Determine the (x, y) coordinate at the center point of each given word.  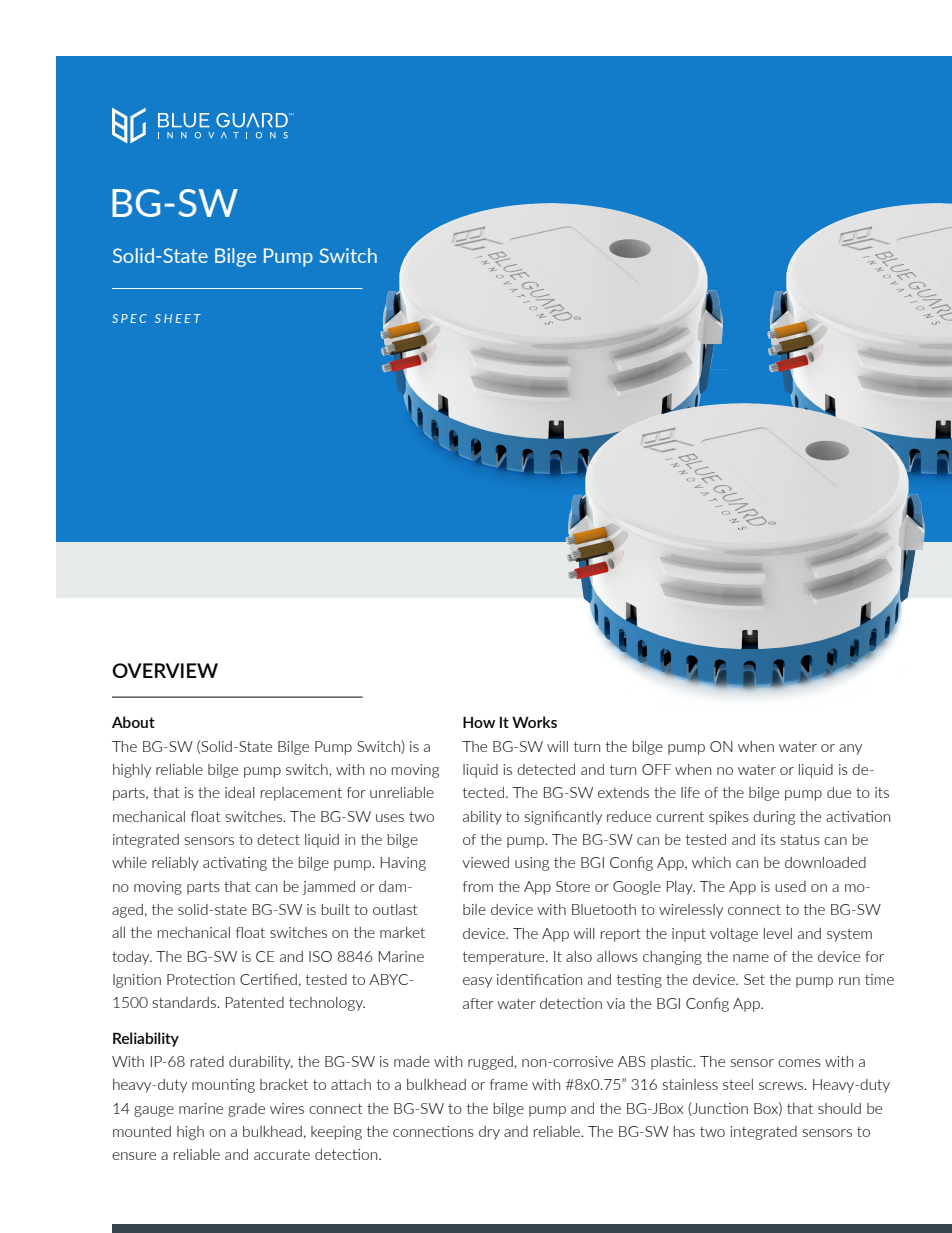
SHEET (178, 318)
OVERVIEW (165, 670)
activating (235, 864)
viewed (485, 862)
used (790, 886)
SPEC (129, 318)
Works (534, 722)
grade (246, 1110)
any (850, 749)
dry (489, 1133)
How (479, 722)
